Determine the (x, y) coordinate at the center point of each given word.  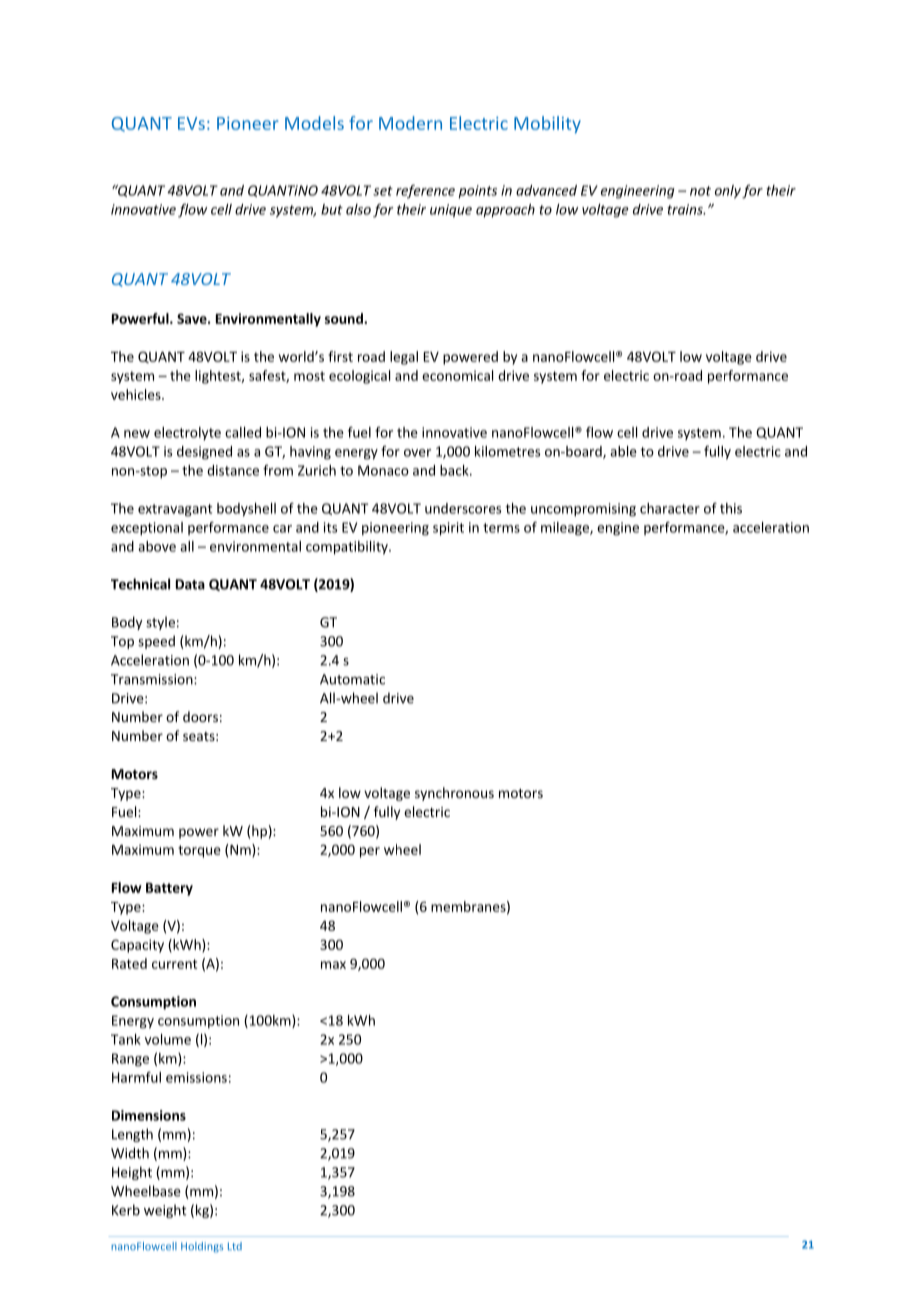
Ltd (235, 1246)
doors (200, 716)
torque (199, 851)
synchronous (454, 794)
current (174, 964)
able (623, 451)
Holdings (202, 1247)
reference (425, 192)
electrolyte (187, 434)
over (417, 453)
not (700, 191)
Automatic (352, 679)
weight (165, 1211)
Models (314, 123)
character (670, 508)
